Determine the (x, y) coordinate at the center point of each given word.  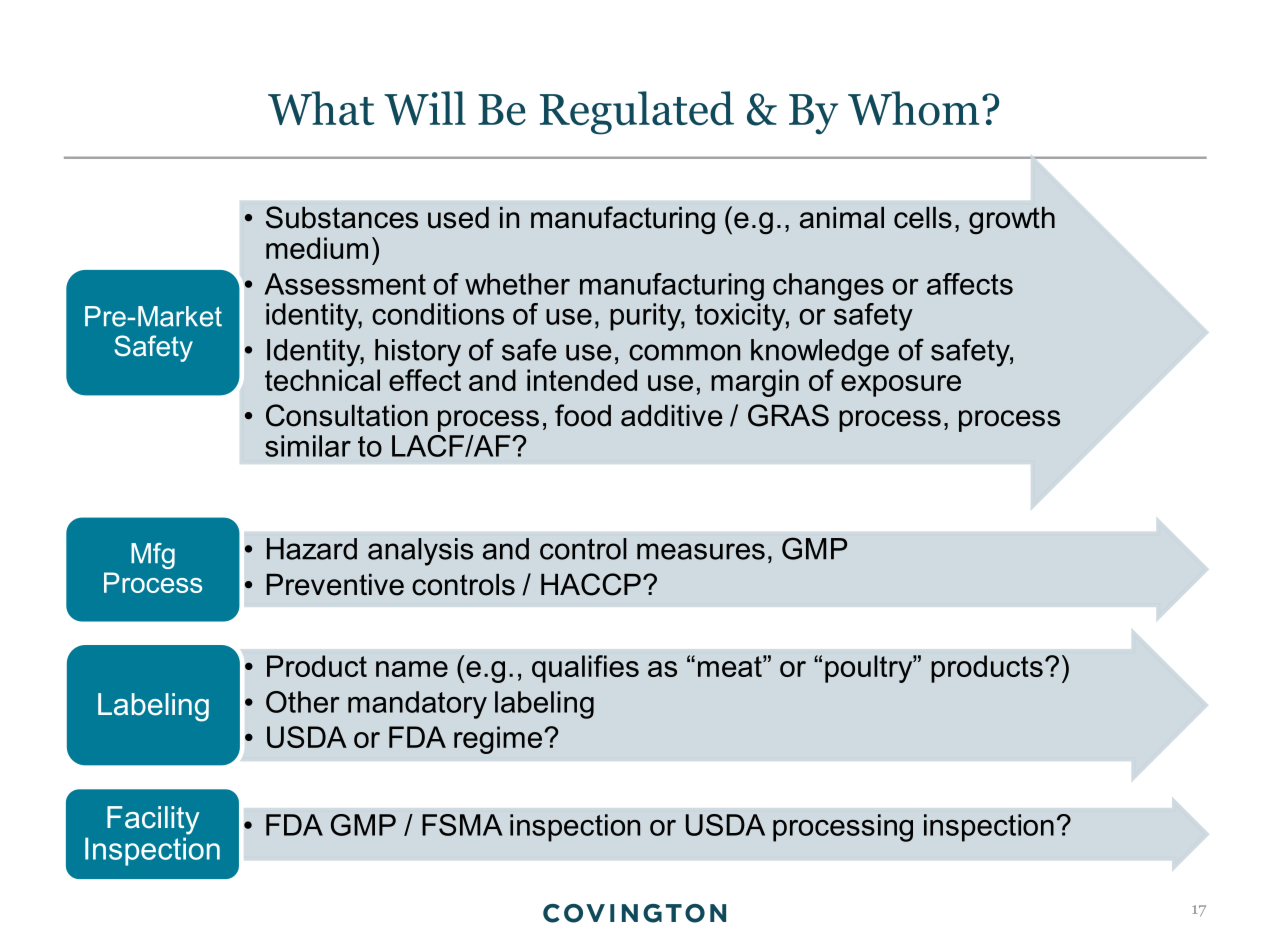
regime (498, 740)
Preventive (335, 585)
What (321, 108)
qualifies (585, 669)
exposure (901, 386)
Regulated (637, 113)
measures (701, 551)
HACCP (591, 584)
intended (582, 380)
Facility (153, 820)
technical (322, 380)
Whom (913, 108)
